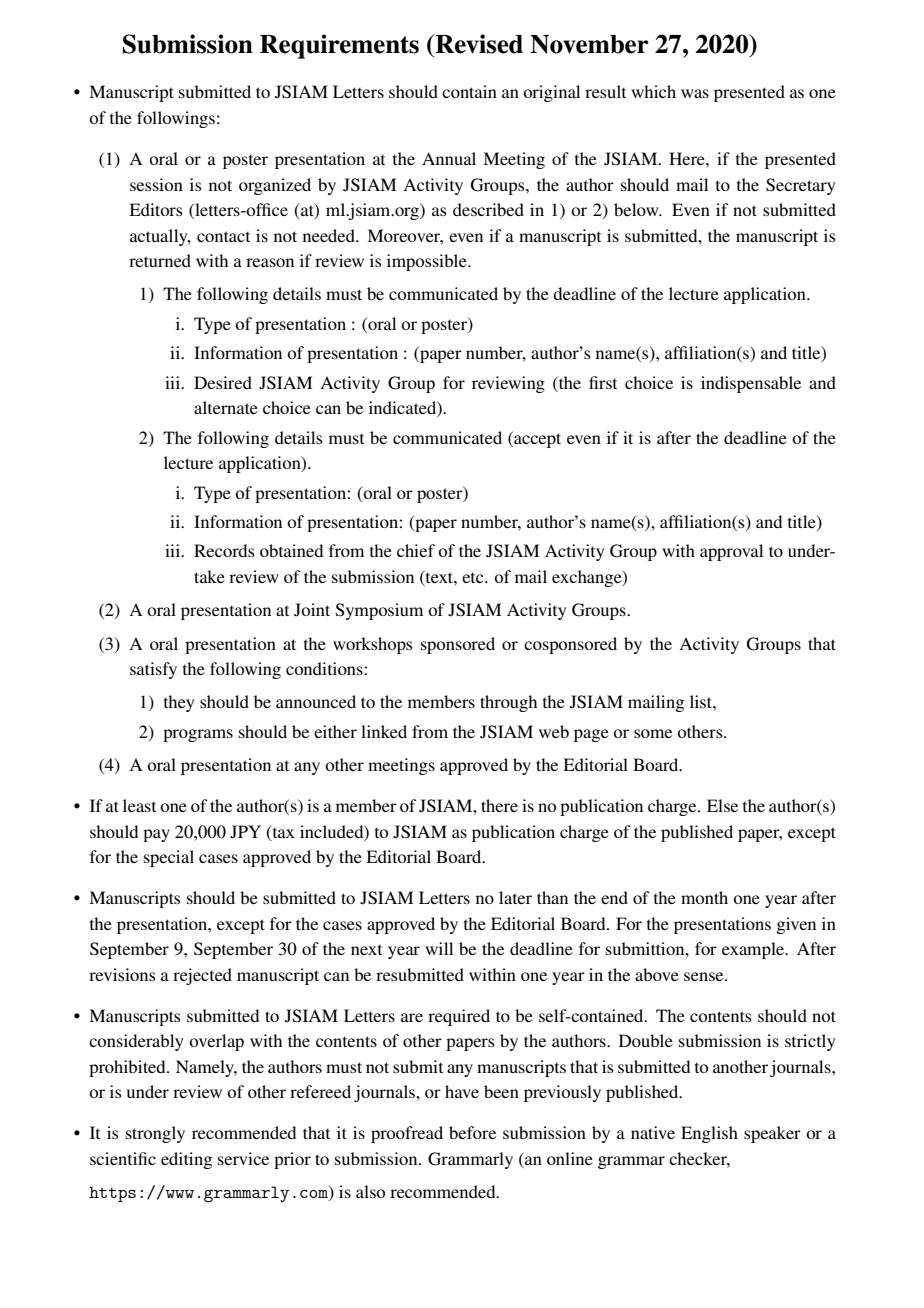 The image size is (924, 1308). What do you see at coordinates (478, 44) in the screenshot?
I see `Revised` at bounding box center [478, 44].
